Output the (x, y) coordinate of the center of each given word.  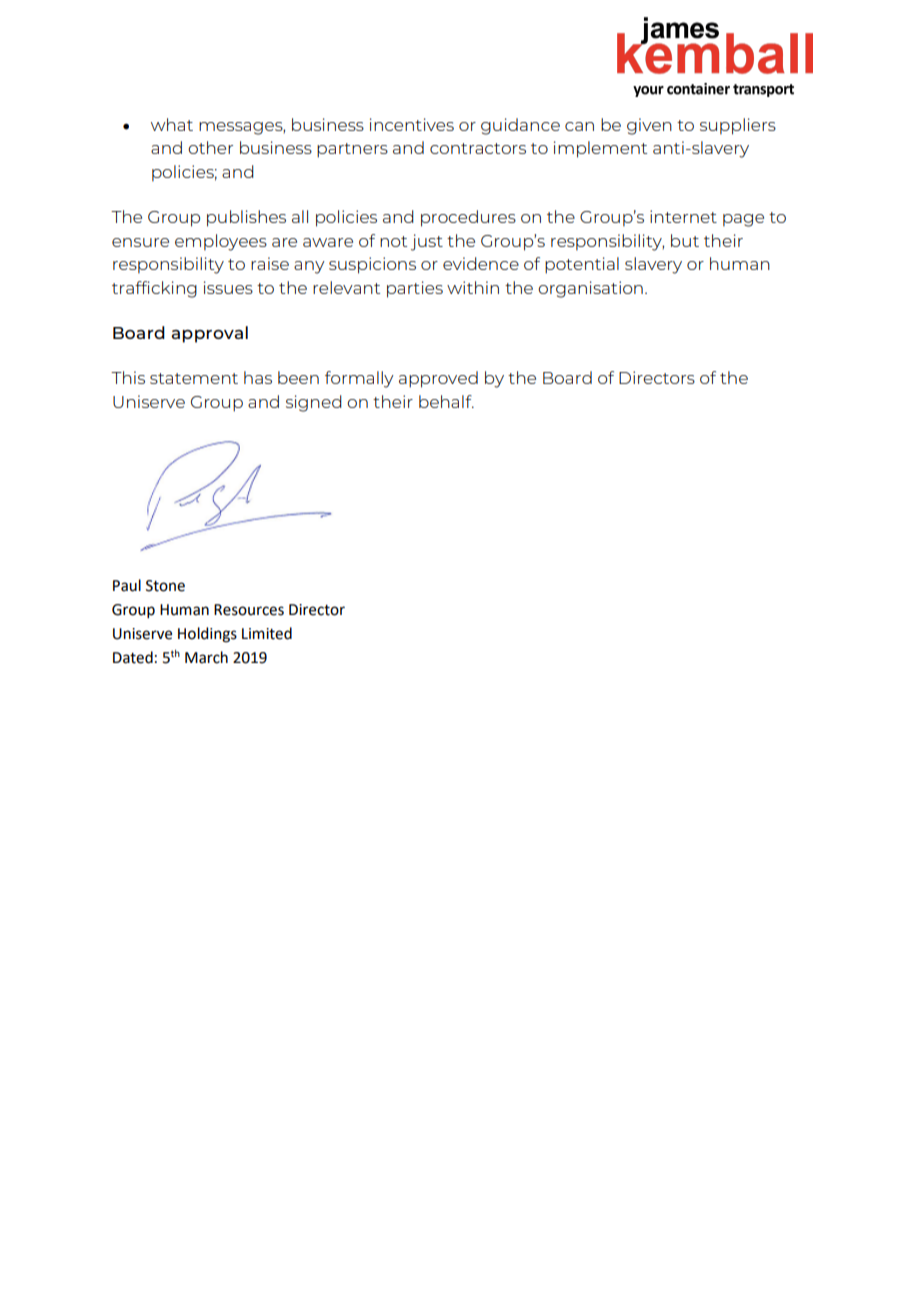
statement (194, 378)
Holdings (207, 635)
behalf (446, 401)
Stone (165, 586)
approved (438, 379)
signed (314, 403)
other (210, 147)
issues (228, 287)
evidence (481, 263)
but (685, 240)
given (649, 126)
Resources (249, 610)
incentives (412, 124)
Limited (267, 633)
